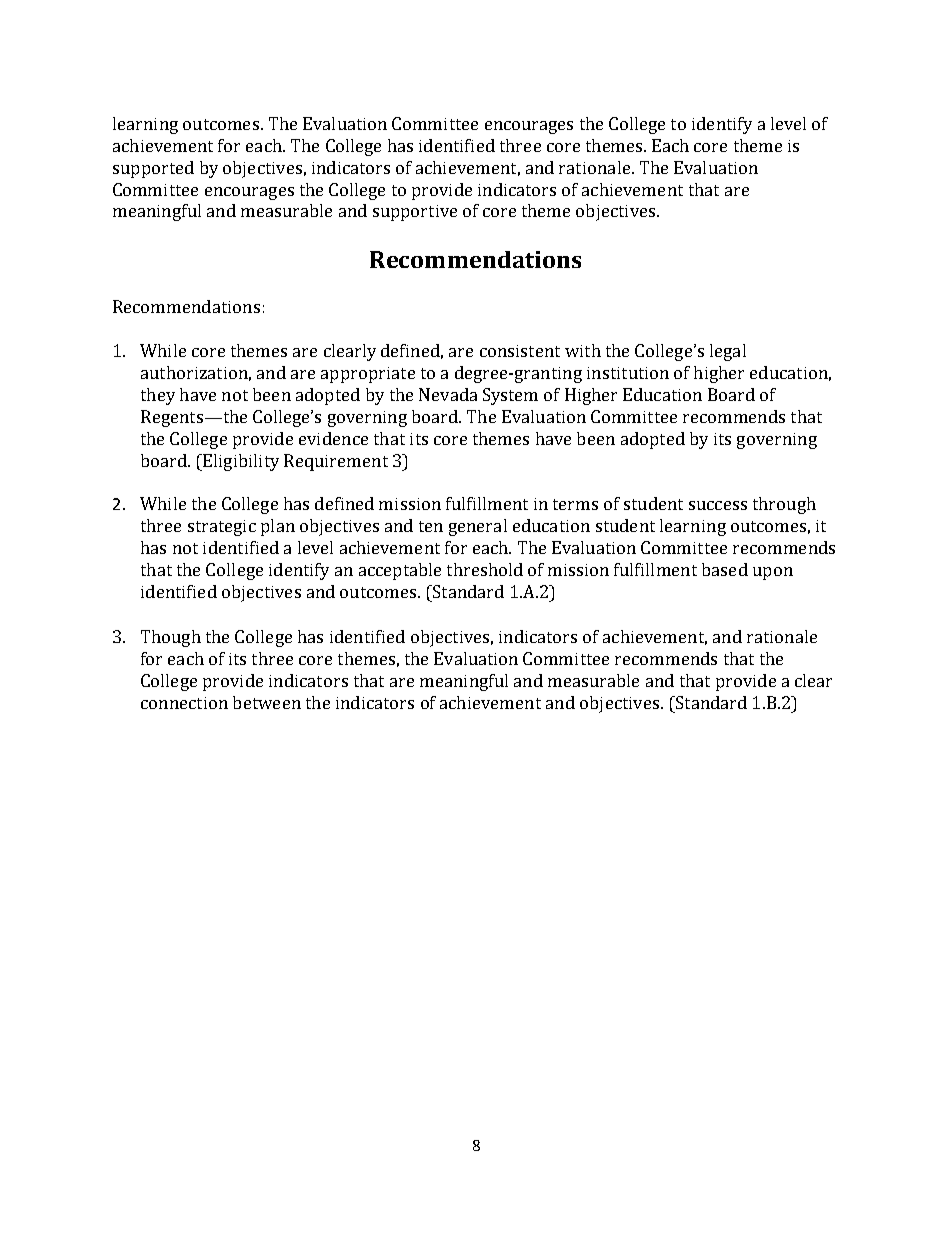  What do you see at coordinates (628, 373) in the screenshot?
I see `institution` at bounding box center [628, 373].
